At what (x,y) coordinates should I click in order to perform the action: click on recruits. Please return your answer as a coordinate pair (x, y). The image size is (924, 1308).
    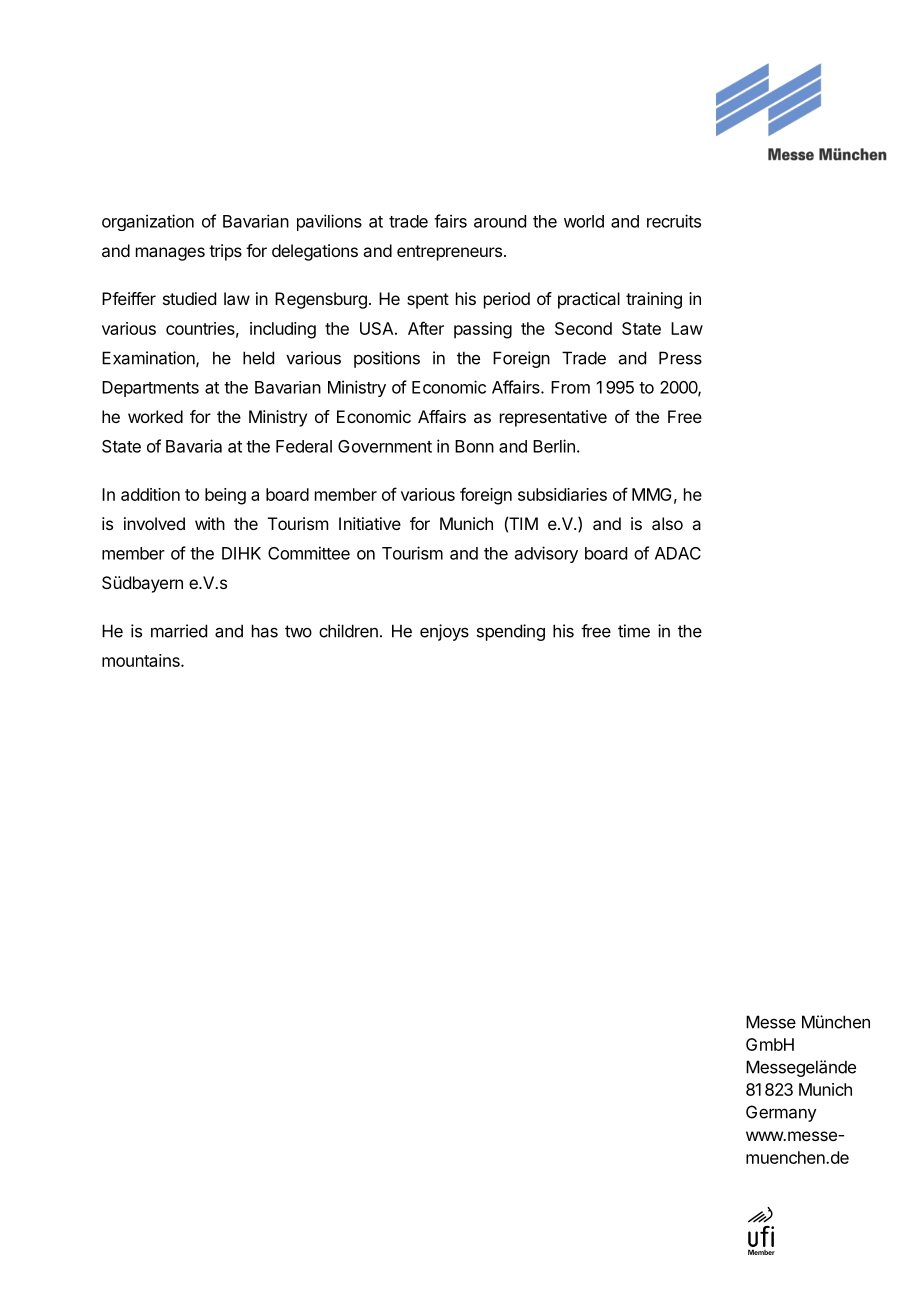
    Looking at the image, I should click on (674, 221).
